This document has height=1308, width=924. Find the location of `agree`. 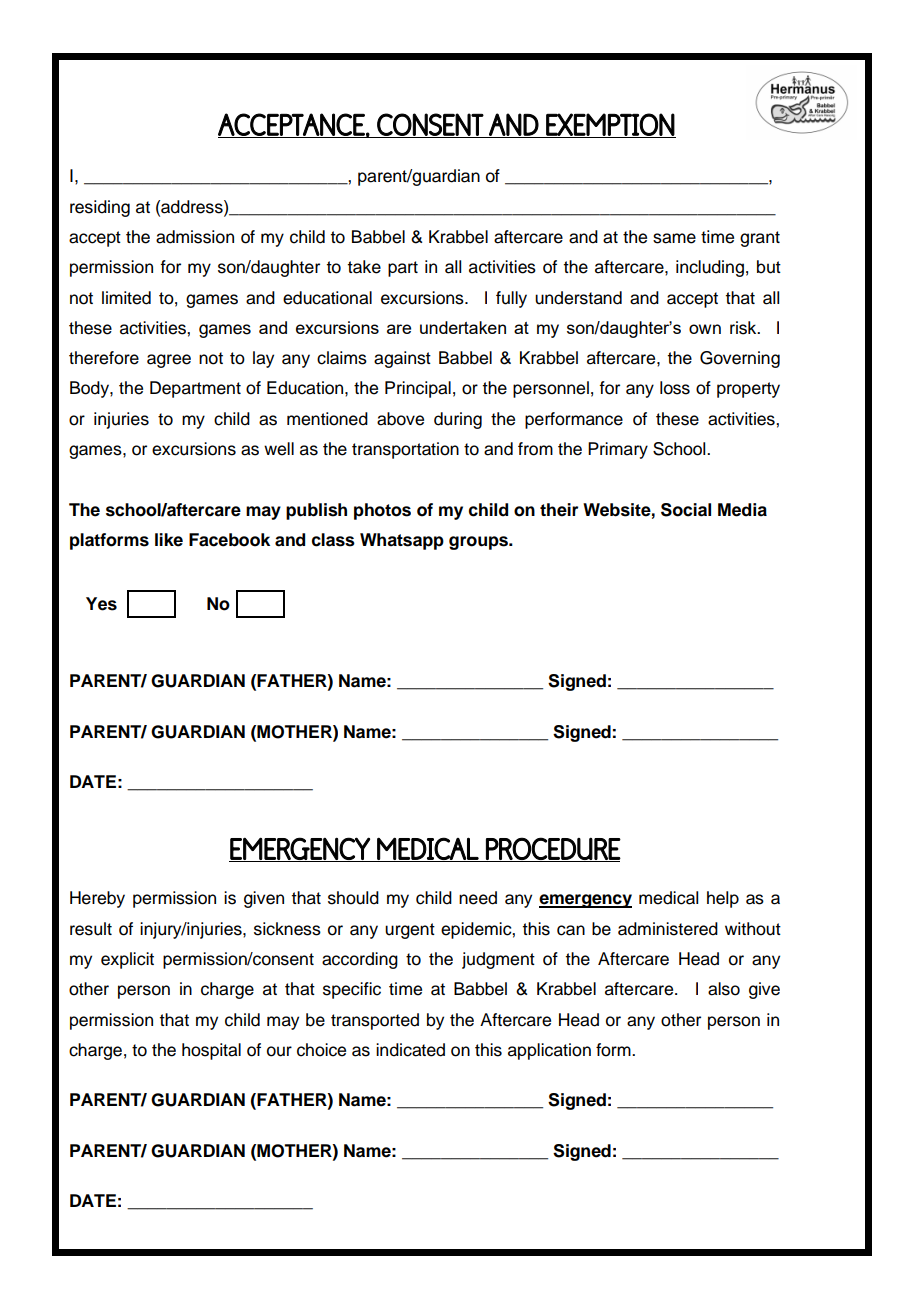

agree is located at coordinates (169, 361).
